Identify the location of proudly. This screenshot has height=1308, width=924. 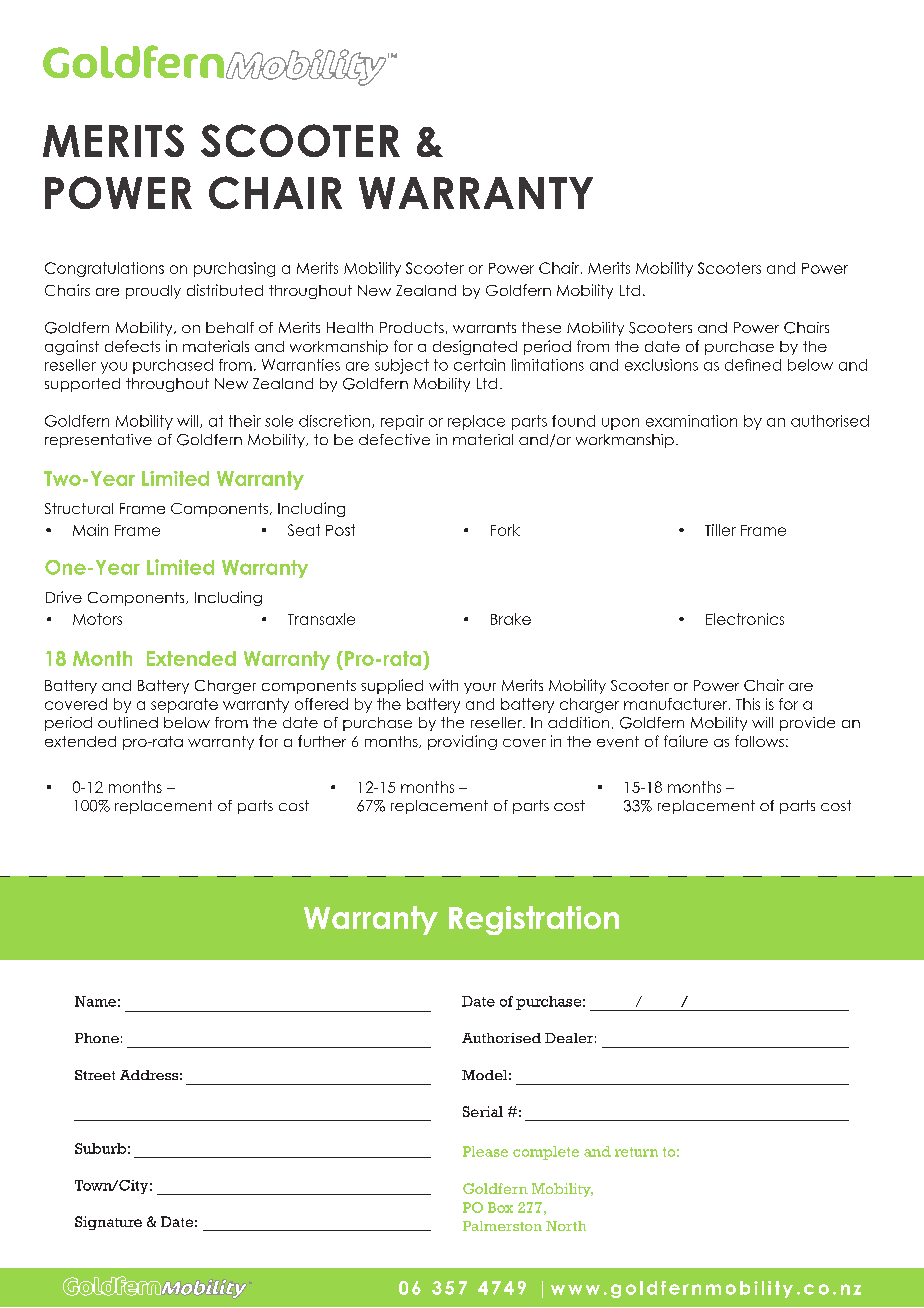
(153, 292).
